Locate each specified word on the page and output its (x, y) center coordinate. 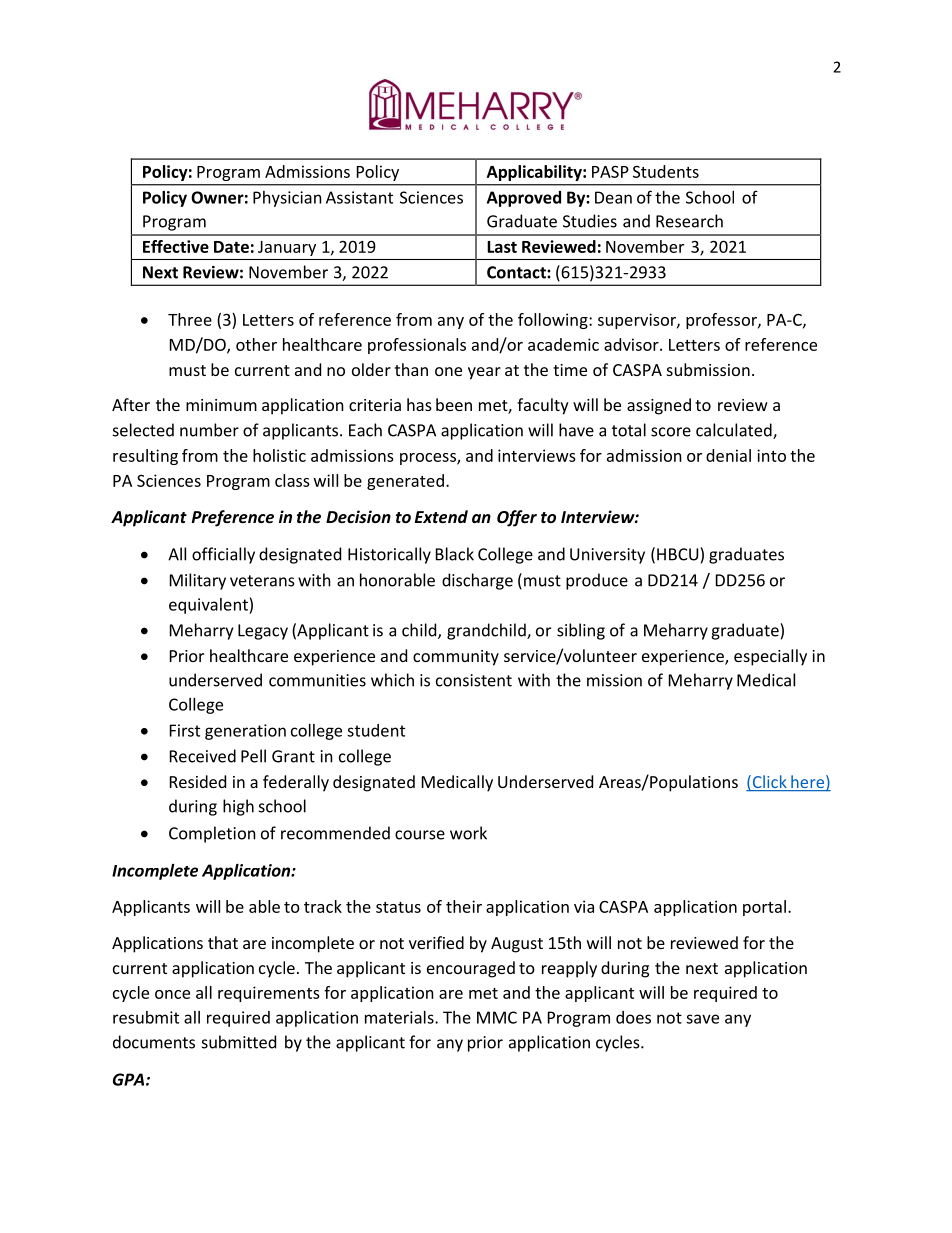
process (429, 459)
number (209, 430)
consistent (474, 680)
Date (231, 247)
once (172, 994)
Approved (524, 199)
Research (689, 221)
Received (203, 756)
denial (728, 455)
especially (770, 657)
